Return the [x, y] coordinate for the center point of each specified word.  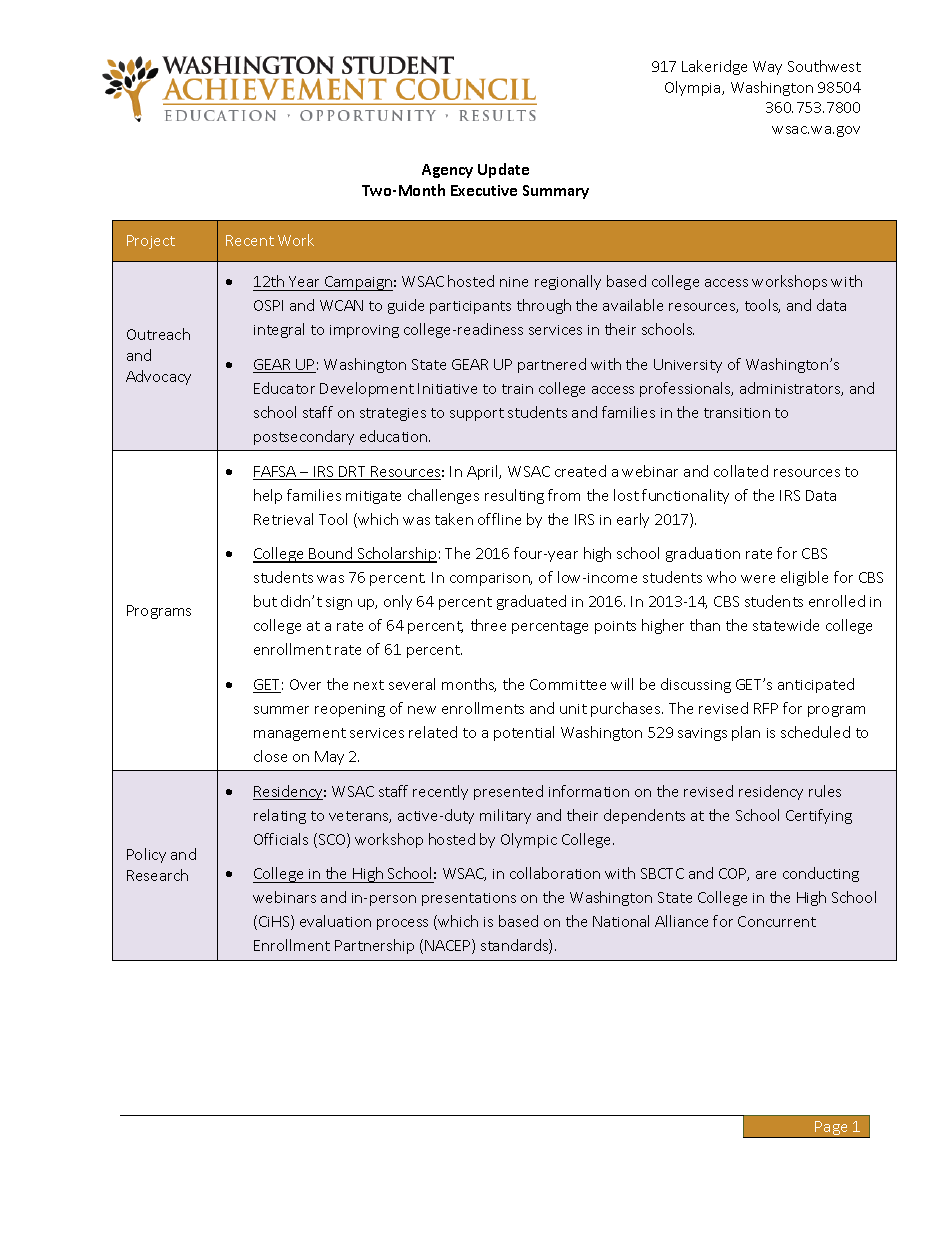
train [517, 389]
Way [767, 68]
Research [157, 875]
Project [151, 242]
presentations [469, 899]
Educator [284, 388]
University [688, 366]
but [265, 601]
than [705, 625]
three [488, 625]
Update [503, 170]
